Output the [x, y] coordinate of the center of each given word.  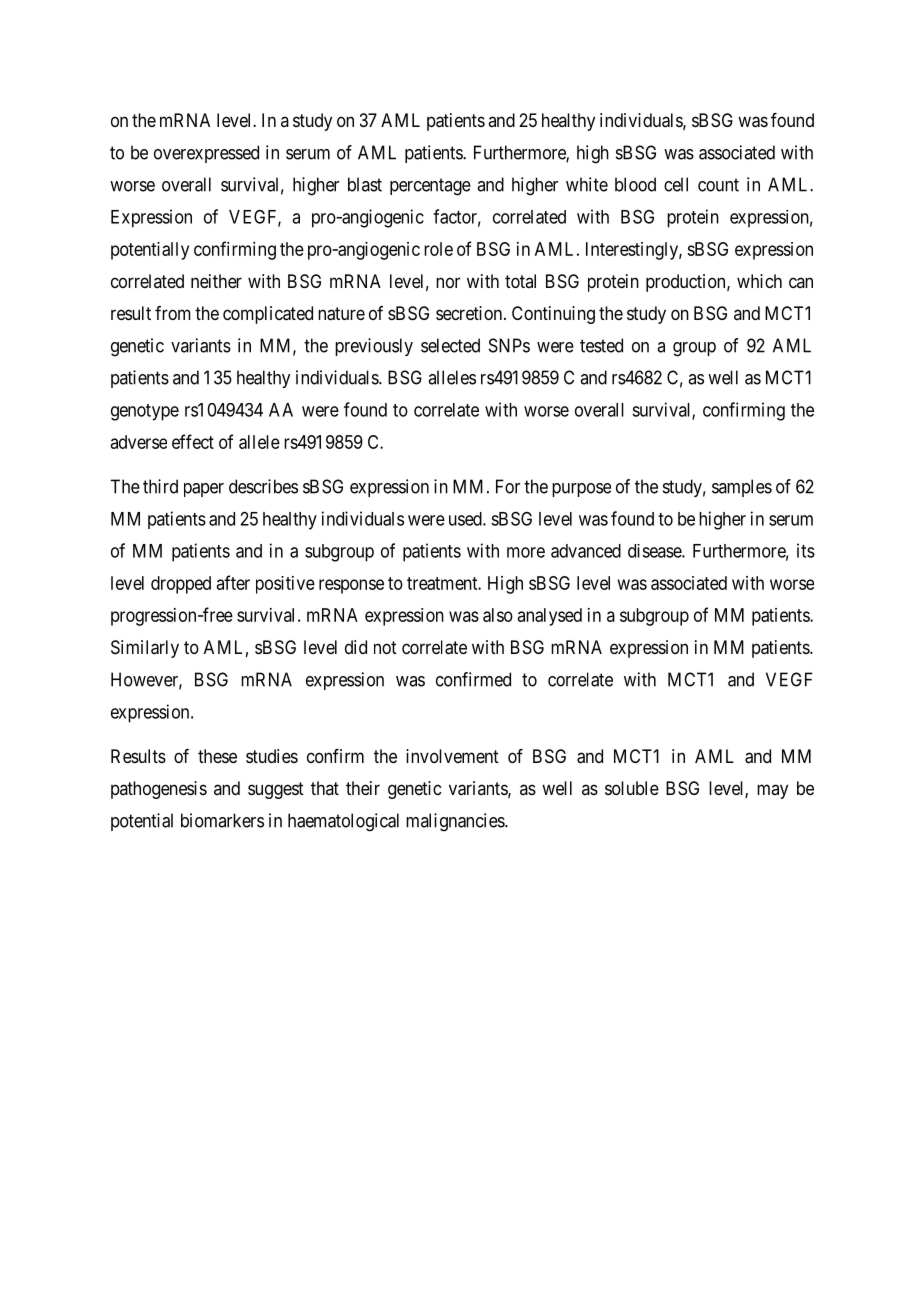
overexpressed [206, 154]
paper [204, 490]
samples [742, 488]
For [508, 486]
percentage [430, 187]
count [718, 185]
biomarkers [222, 820]
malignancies [456, 822]
